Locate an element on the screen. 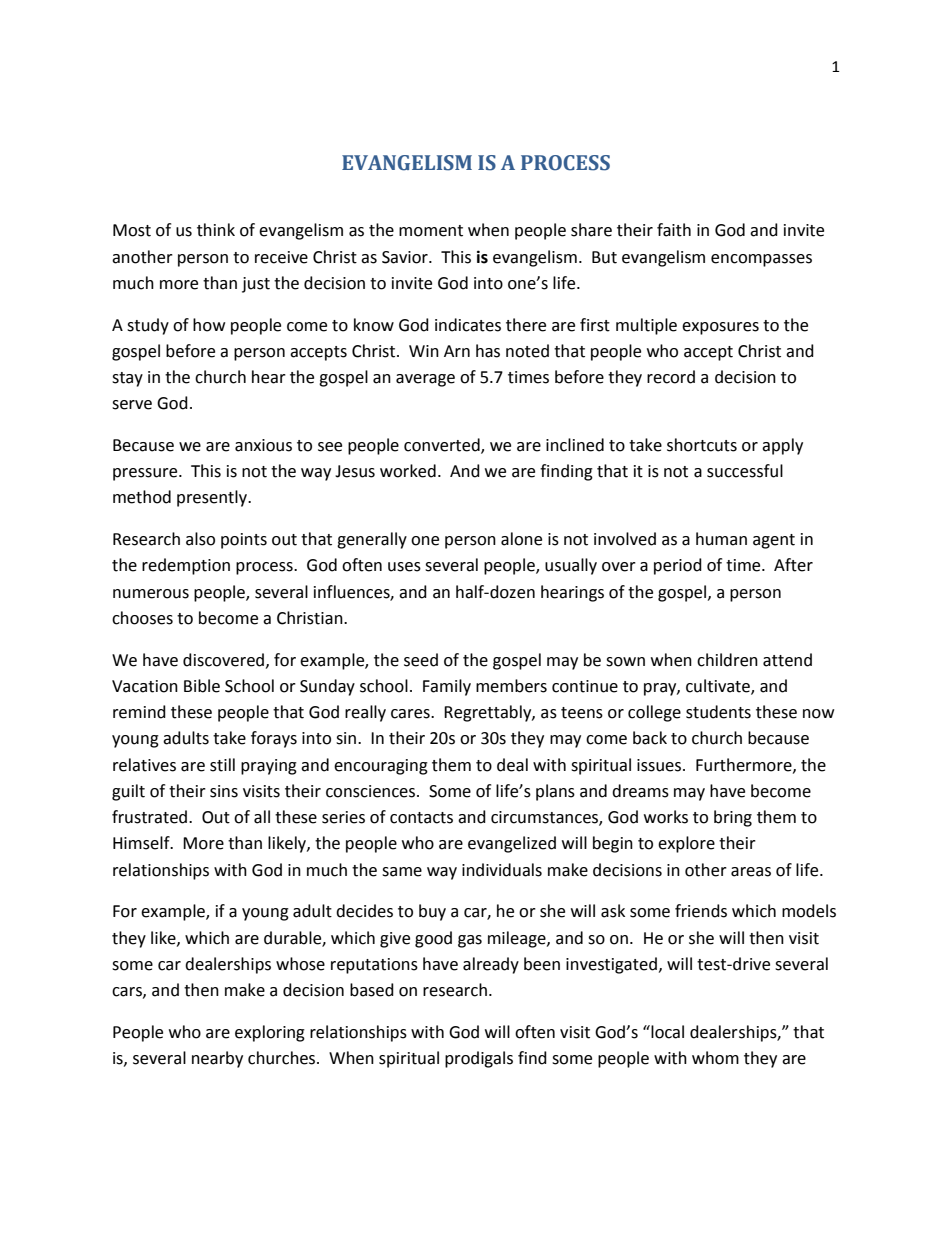 This screenshot has height=1233, width=952. encompasses is located at coordinates (761, 260).
